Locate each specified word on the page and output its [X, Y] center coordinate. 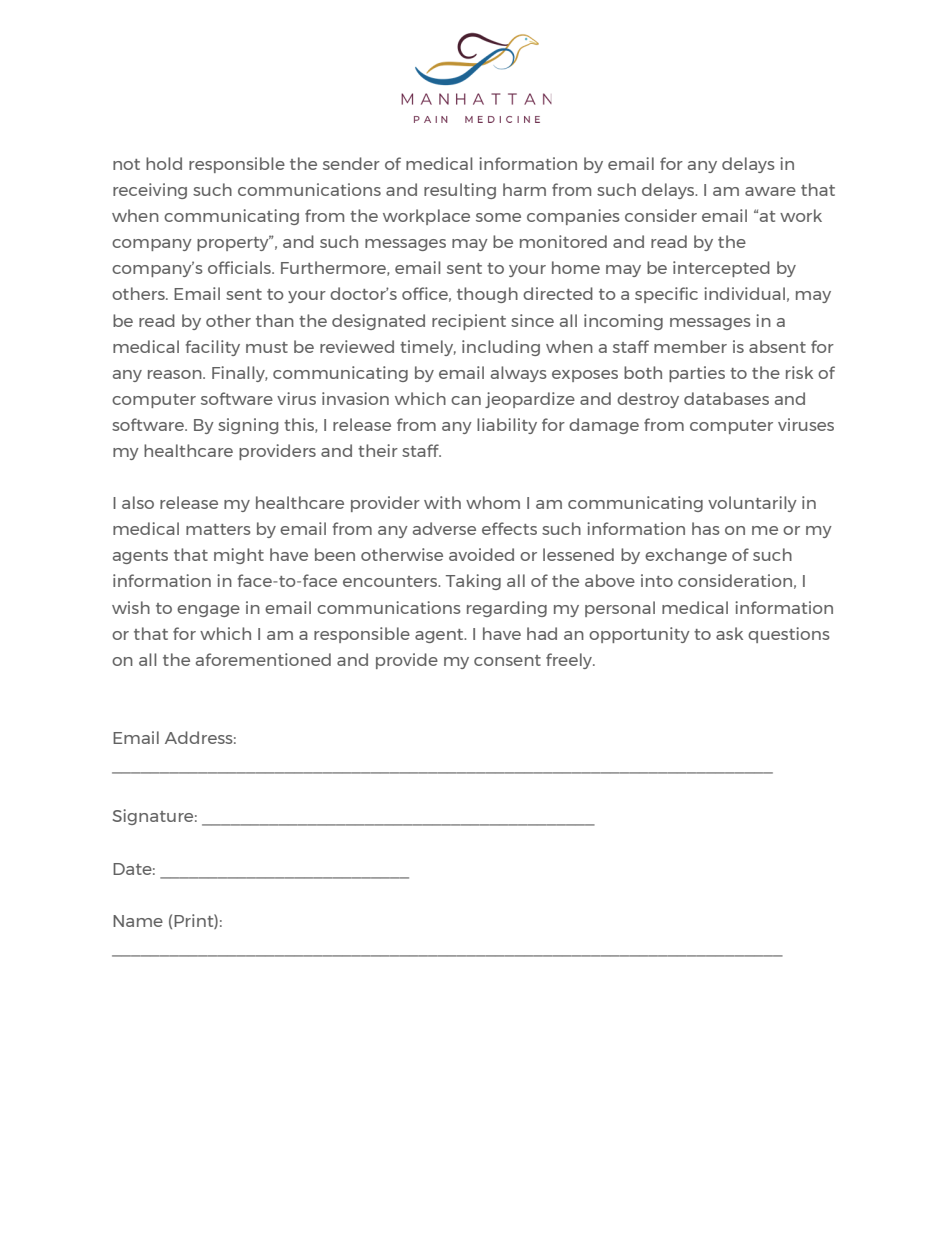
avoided [481, 554]
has [706, 528]
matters [218, 529]
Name [138, 921]
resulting [460, 191]
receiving [150, 191]
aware [770, 191]
